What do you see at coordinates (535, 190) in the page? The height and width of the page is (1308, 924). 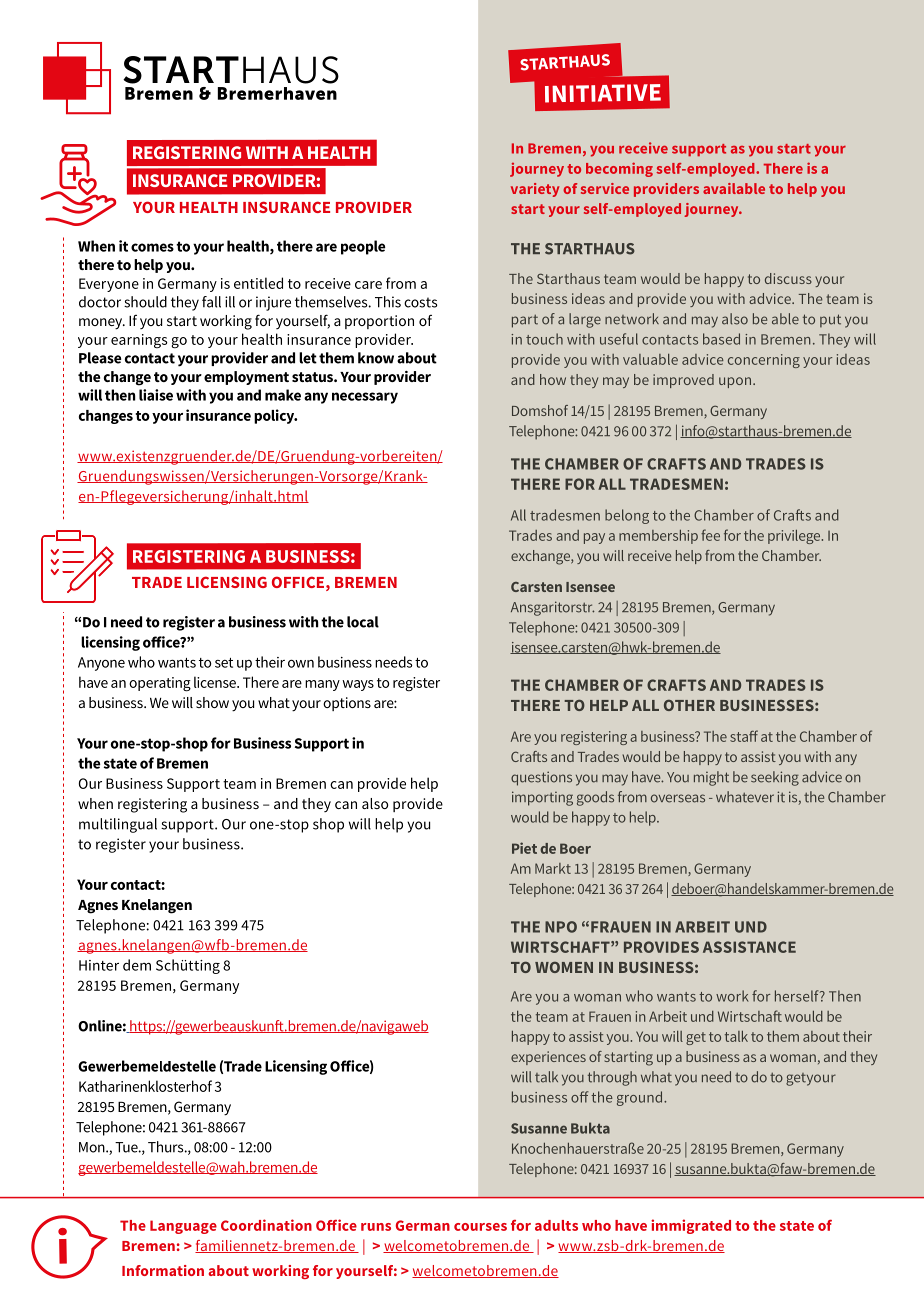 I see `variety` at bounding box center [535, 190].
